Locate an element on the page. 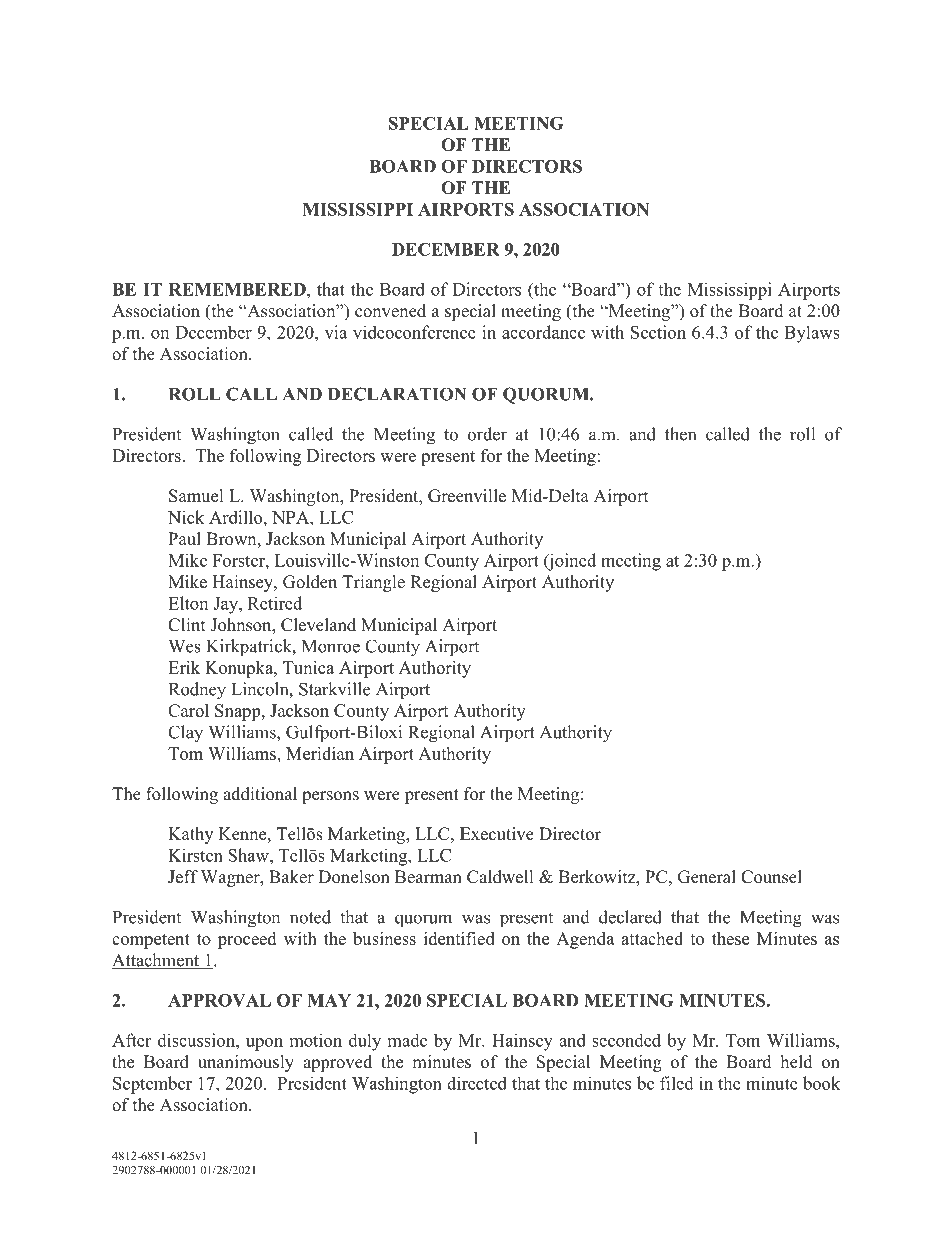 The width and height of the document is (952, 1233). then is located at coordinates (680, 434).
